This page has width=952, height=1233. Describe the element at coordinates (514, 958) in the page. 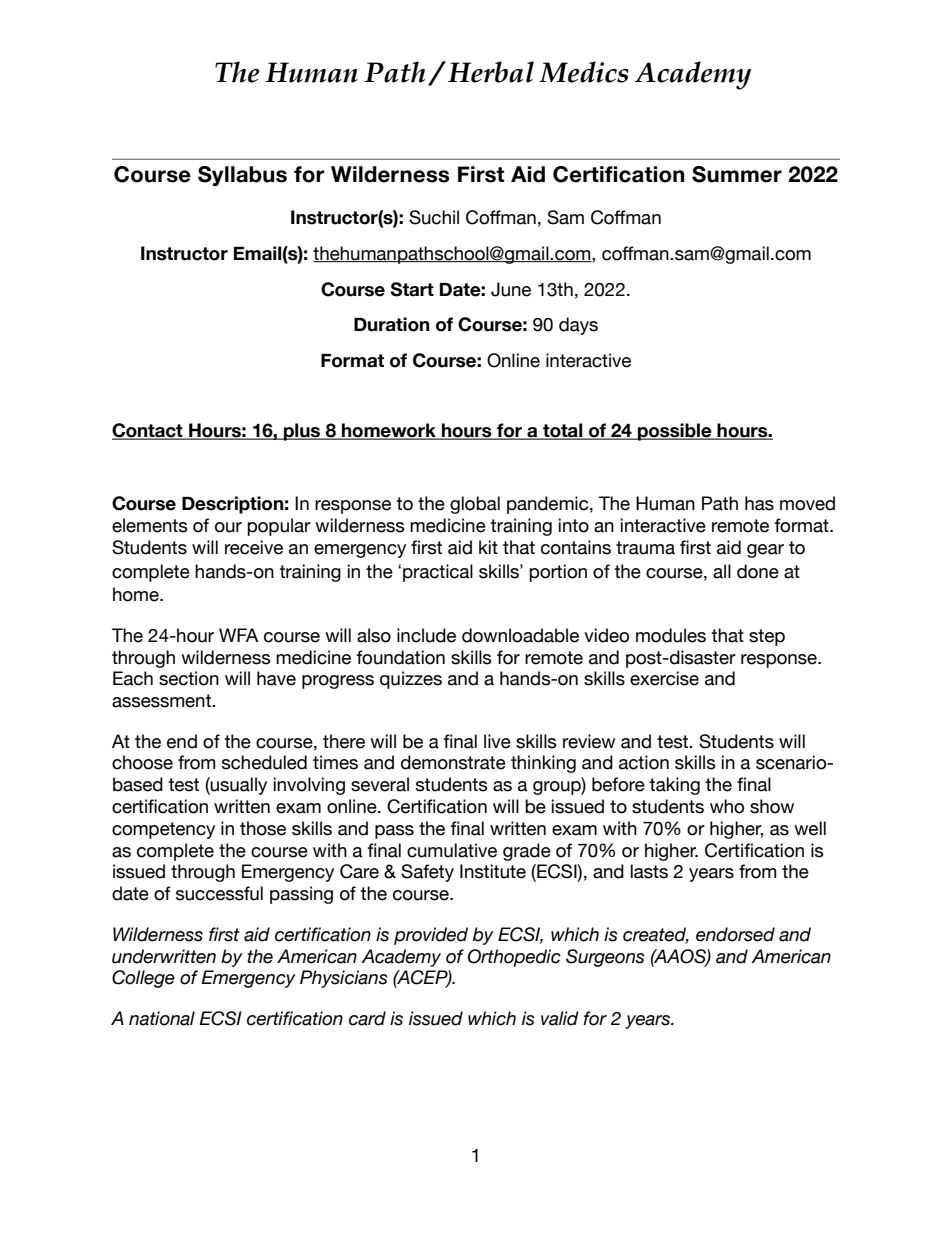

I see `Orthopedic` at that location.
